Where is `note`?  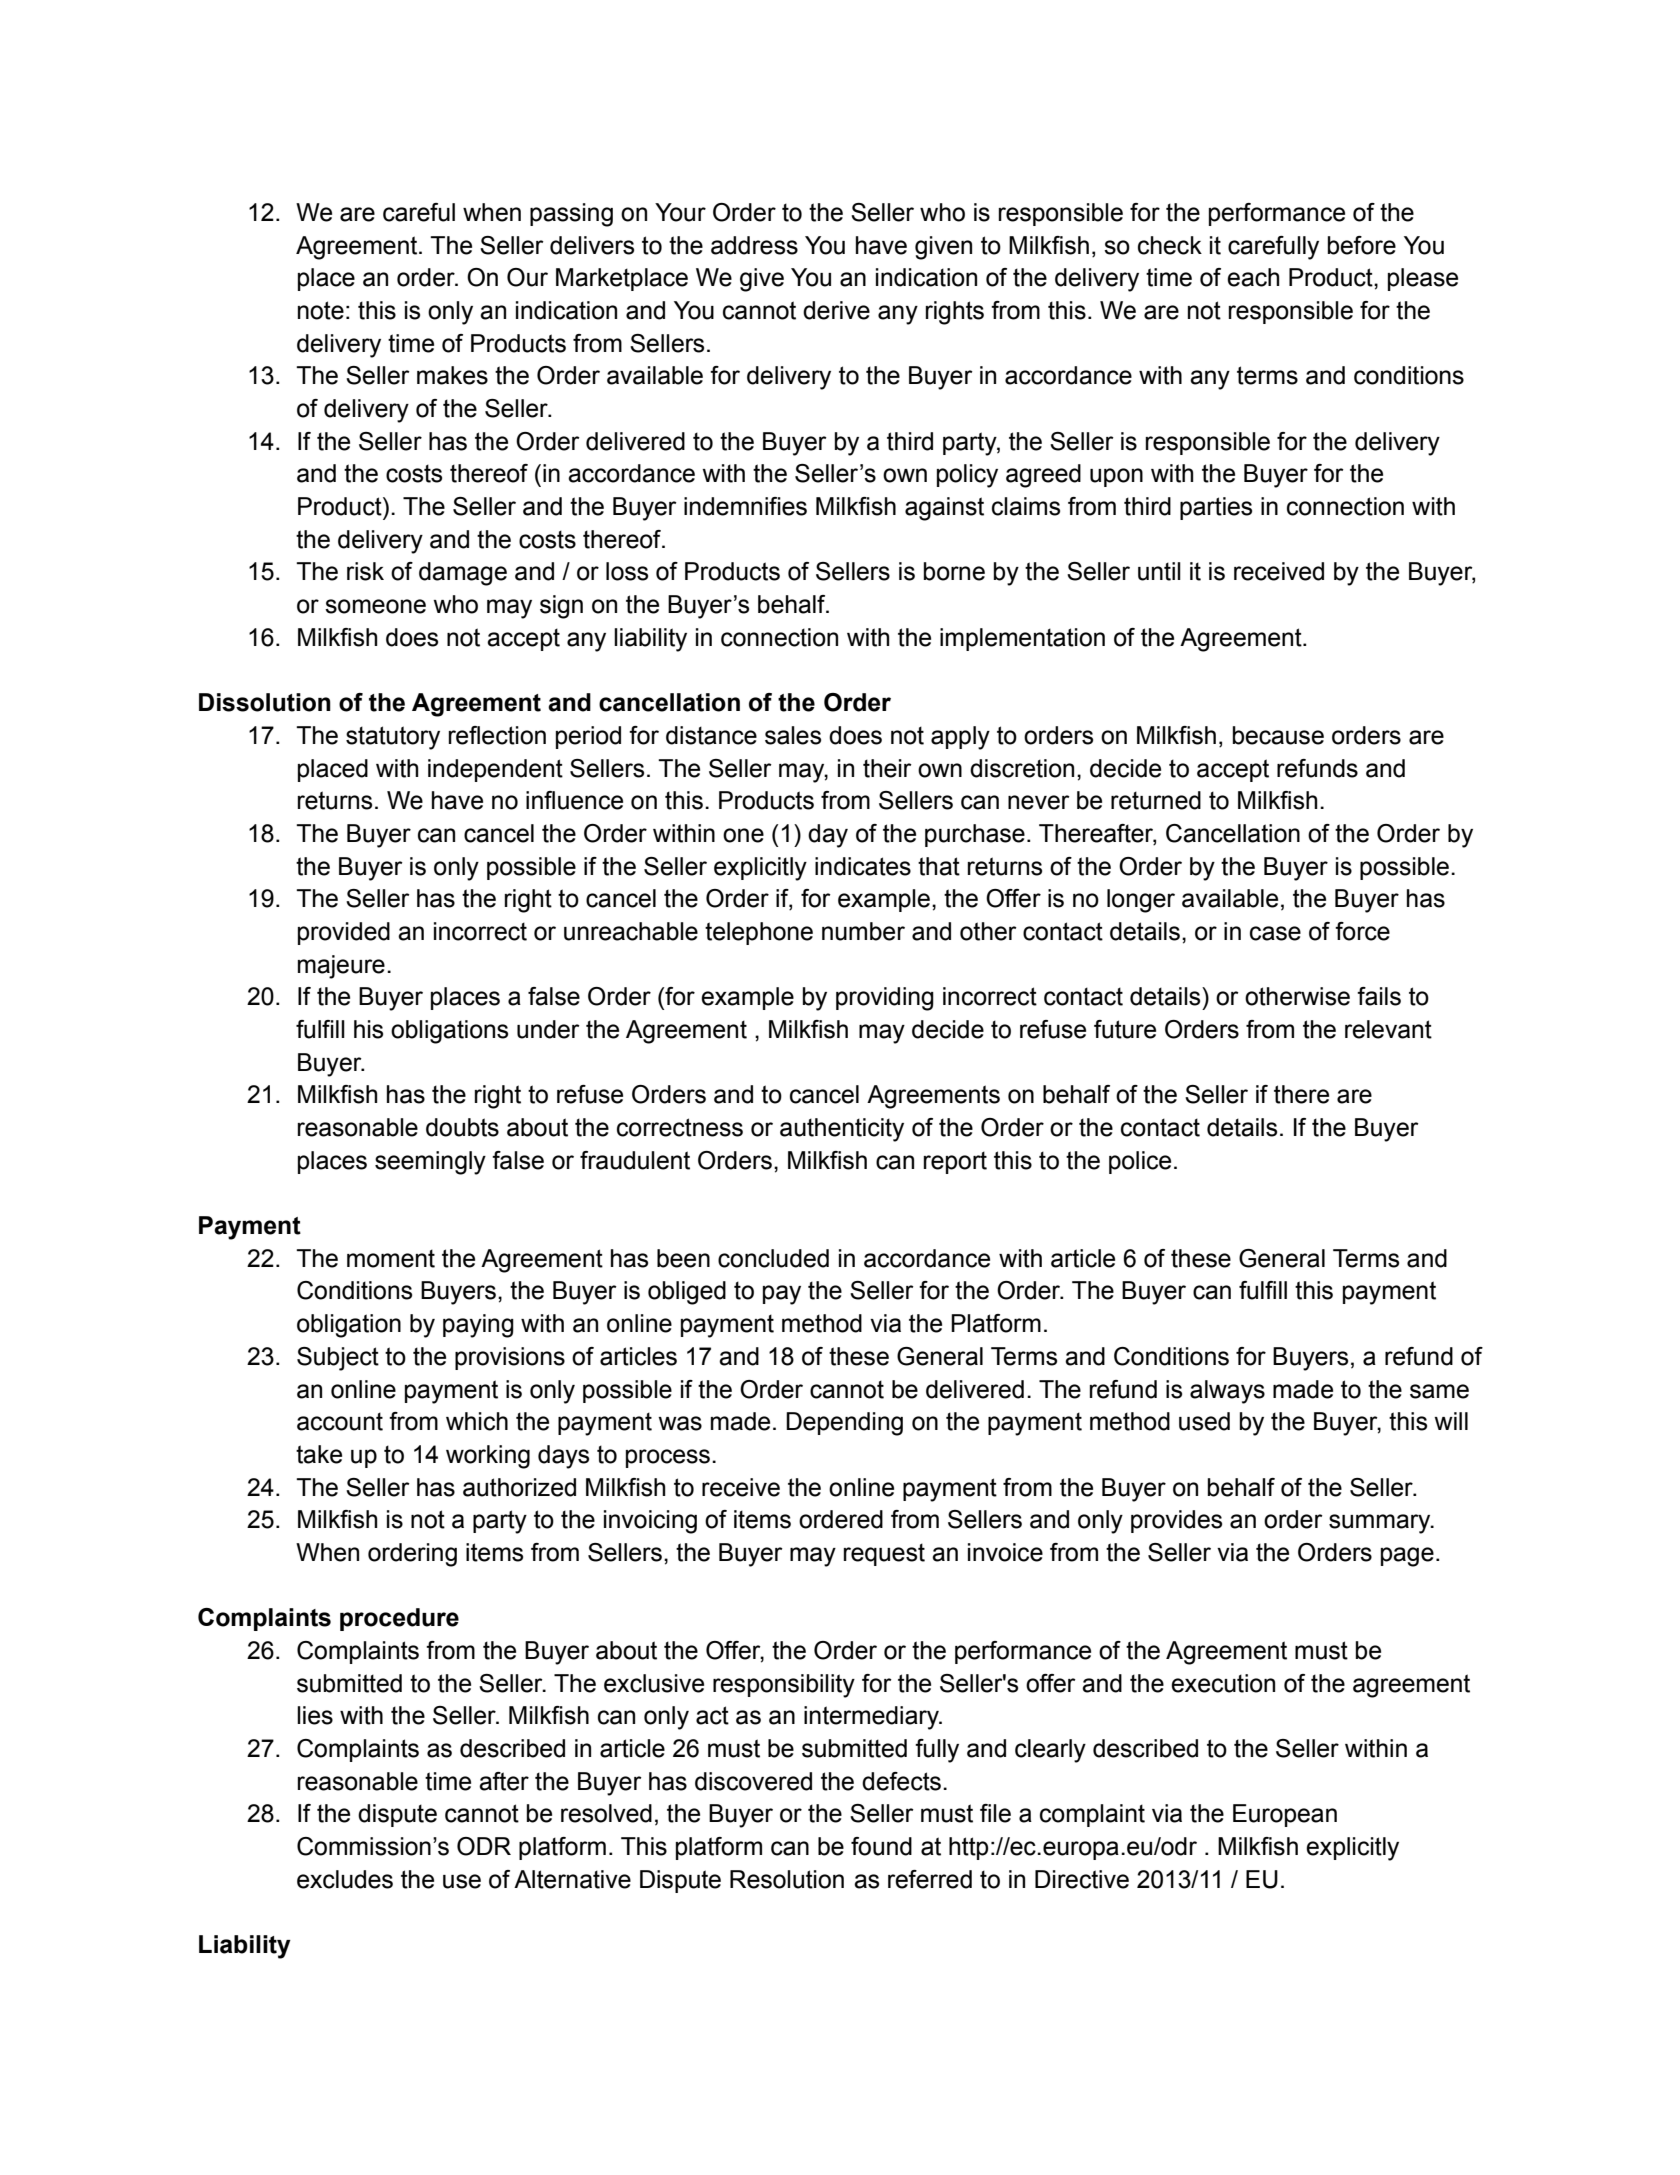
note is located at coordinates (321, 310).
